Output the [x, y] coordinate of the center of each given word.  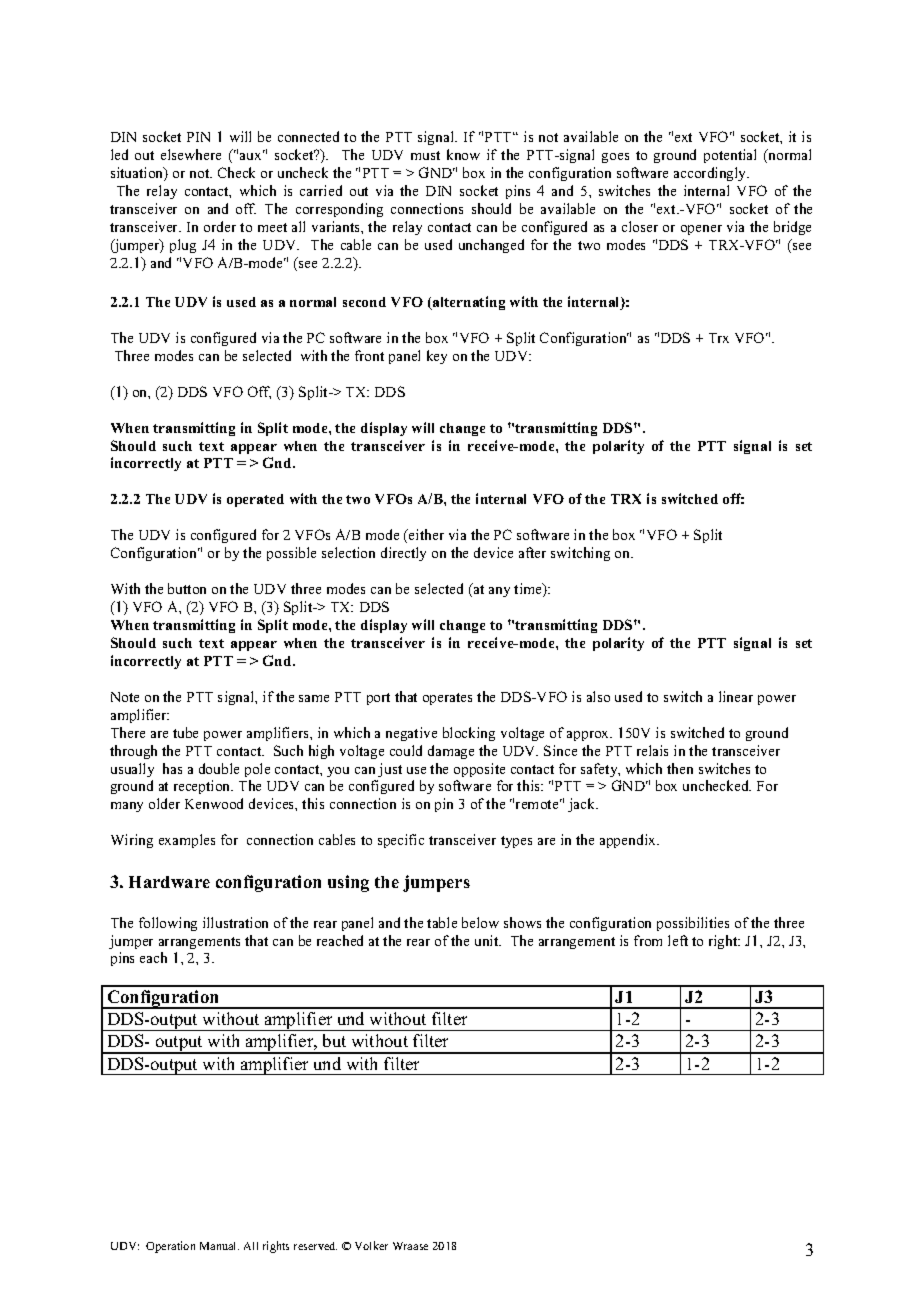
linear [736, 696]
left [678, 940]
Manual [219, 1246]
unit [488, 940]
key [437, 357]
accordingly [711, 174]
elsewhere [191, 154]
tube [185, 732]
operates [447, 699]
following [168, 924]
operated [255, 500]
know [463, 154]
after [532, 552]
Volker [371, 1245]
